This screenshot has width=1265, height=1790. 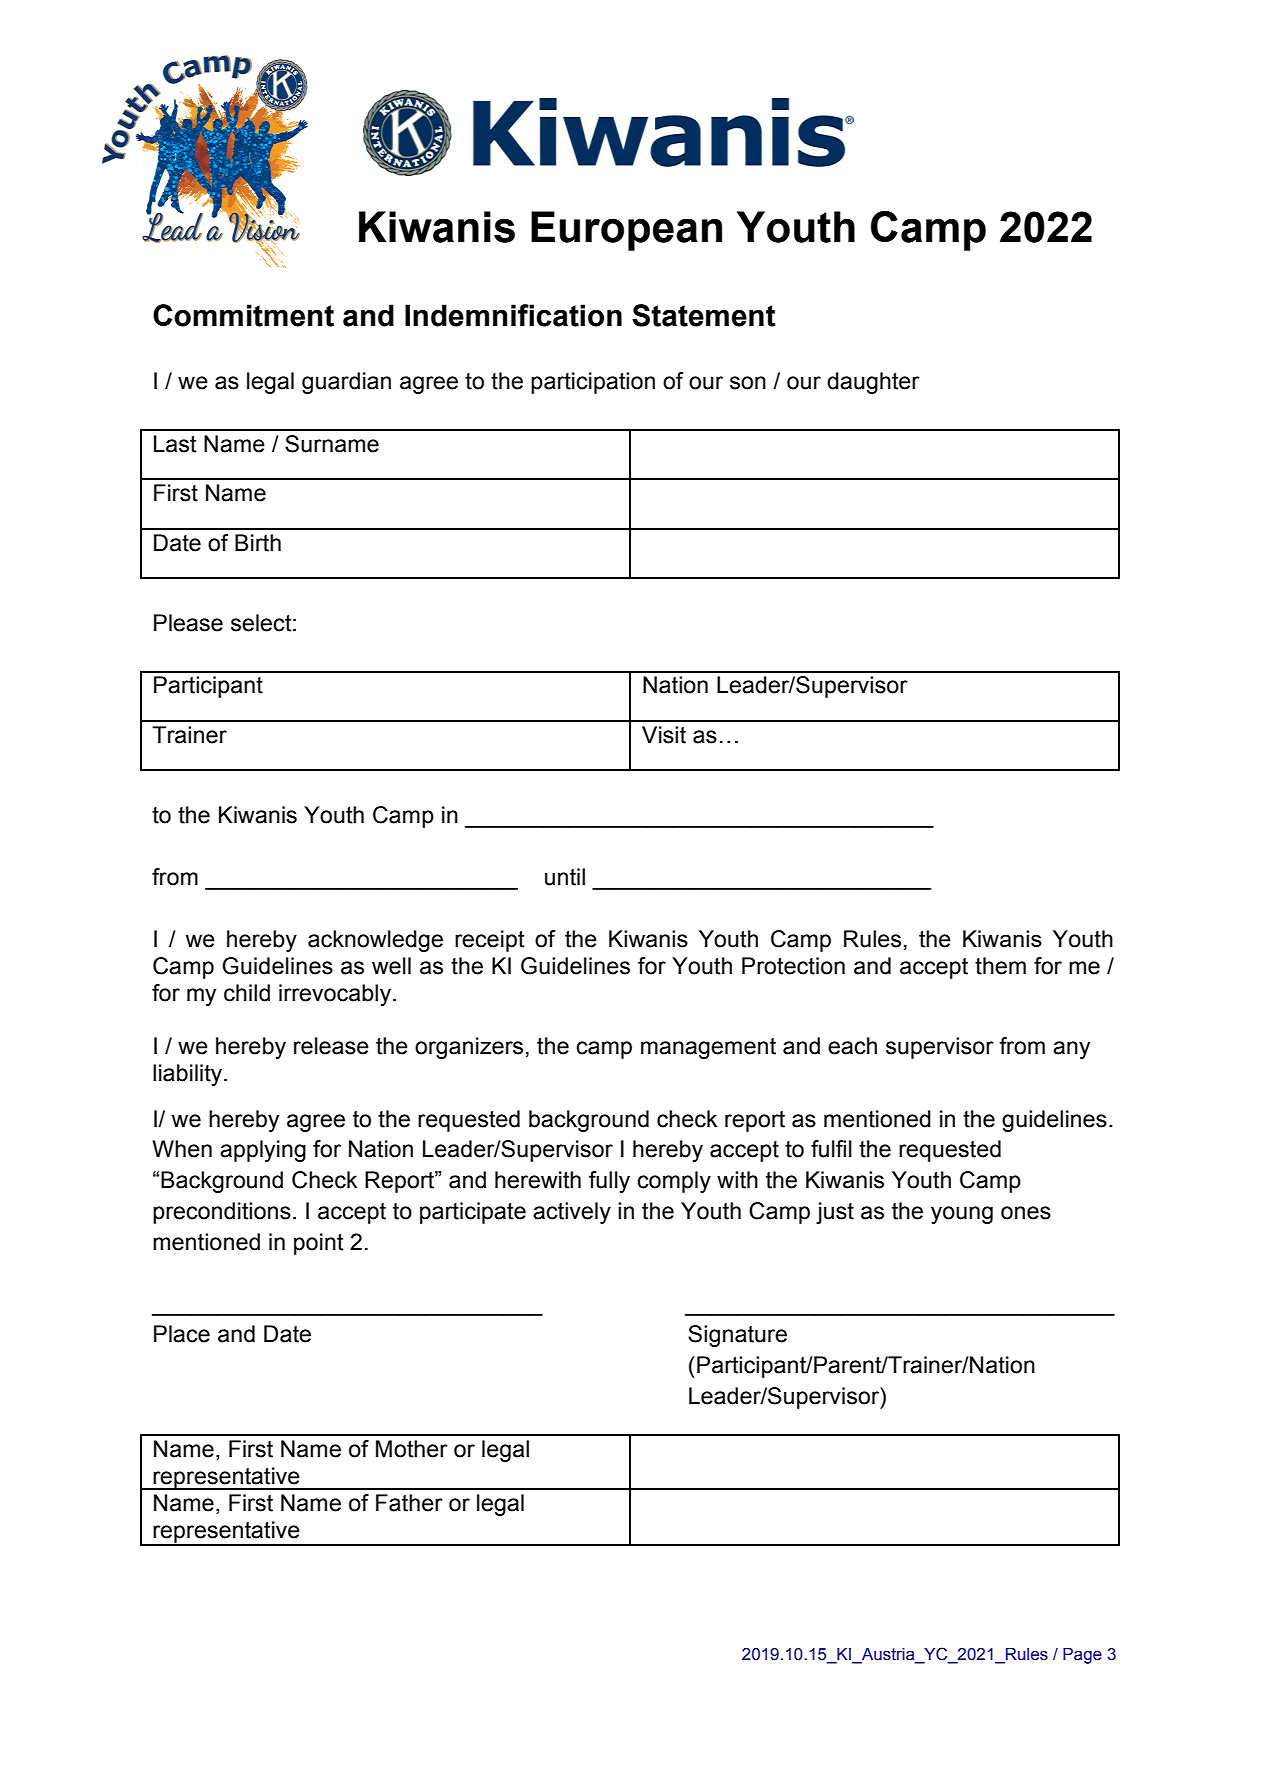 What do you see at coordinates (664, 735) in the screenshot?
I see `Visit` at bounding box center [664, 735].
